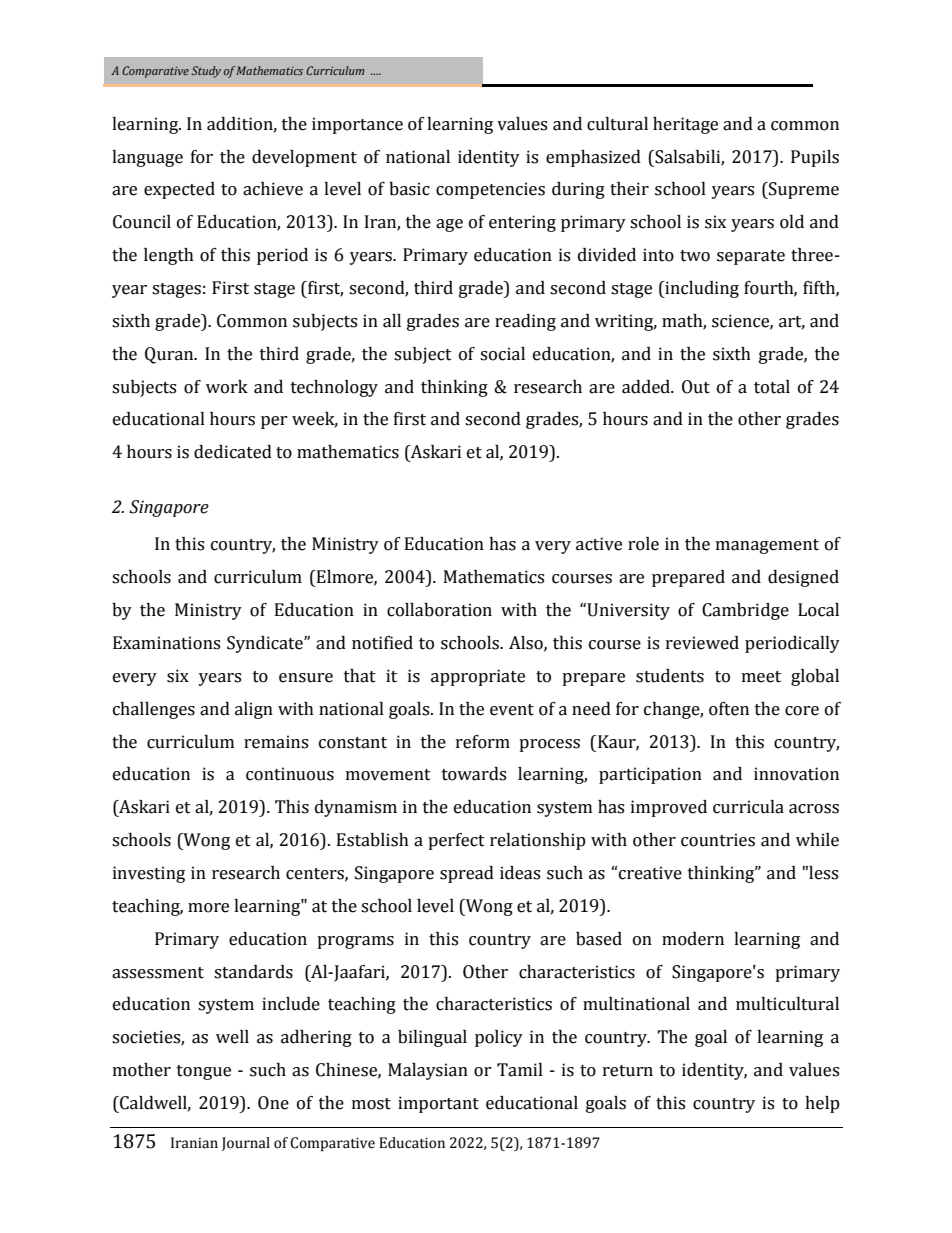 The width and height of the page is (952, 1233). What do you see at coordinates (490, 190) in the page?
I see `competencies` at bounding box center [490, 190].
